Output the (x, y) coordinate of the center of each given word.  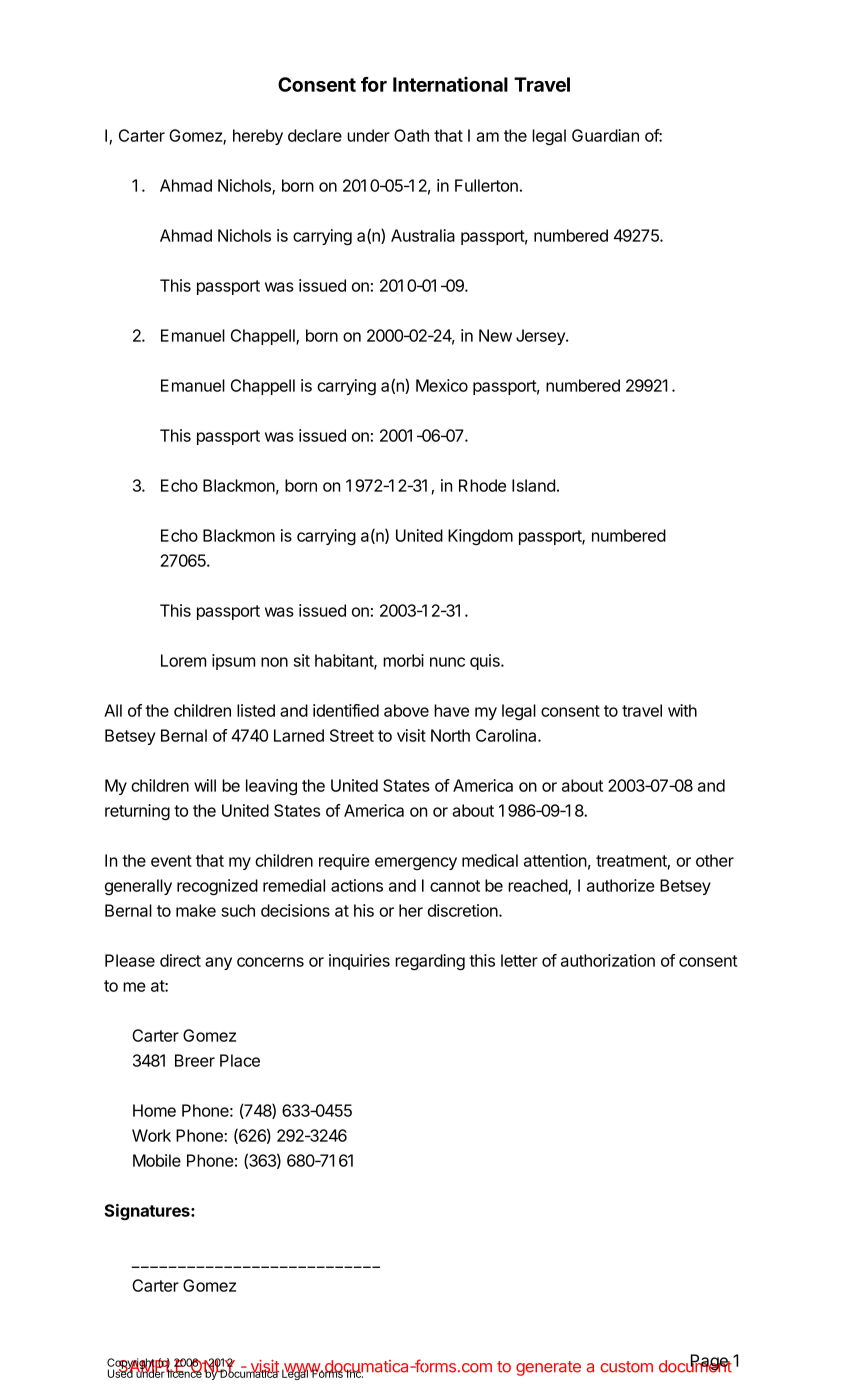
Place (240, 1060)
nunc (447, 662)
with (682, 710)
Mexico (442, 385)
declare (315, 135)
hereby (258, 137)
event (171, 861)
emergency (416, 863)
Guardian (605, 135)
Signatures (148, 1212)
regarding (430, 962)
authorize (621, 885)
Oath (411, 135)
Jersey (541, 337)
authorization (608, 960)
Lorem (183, 660)
